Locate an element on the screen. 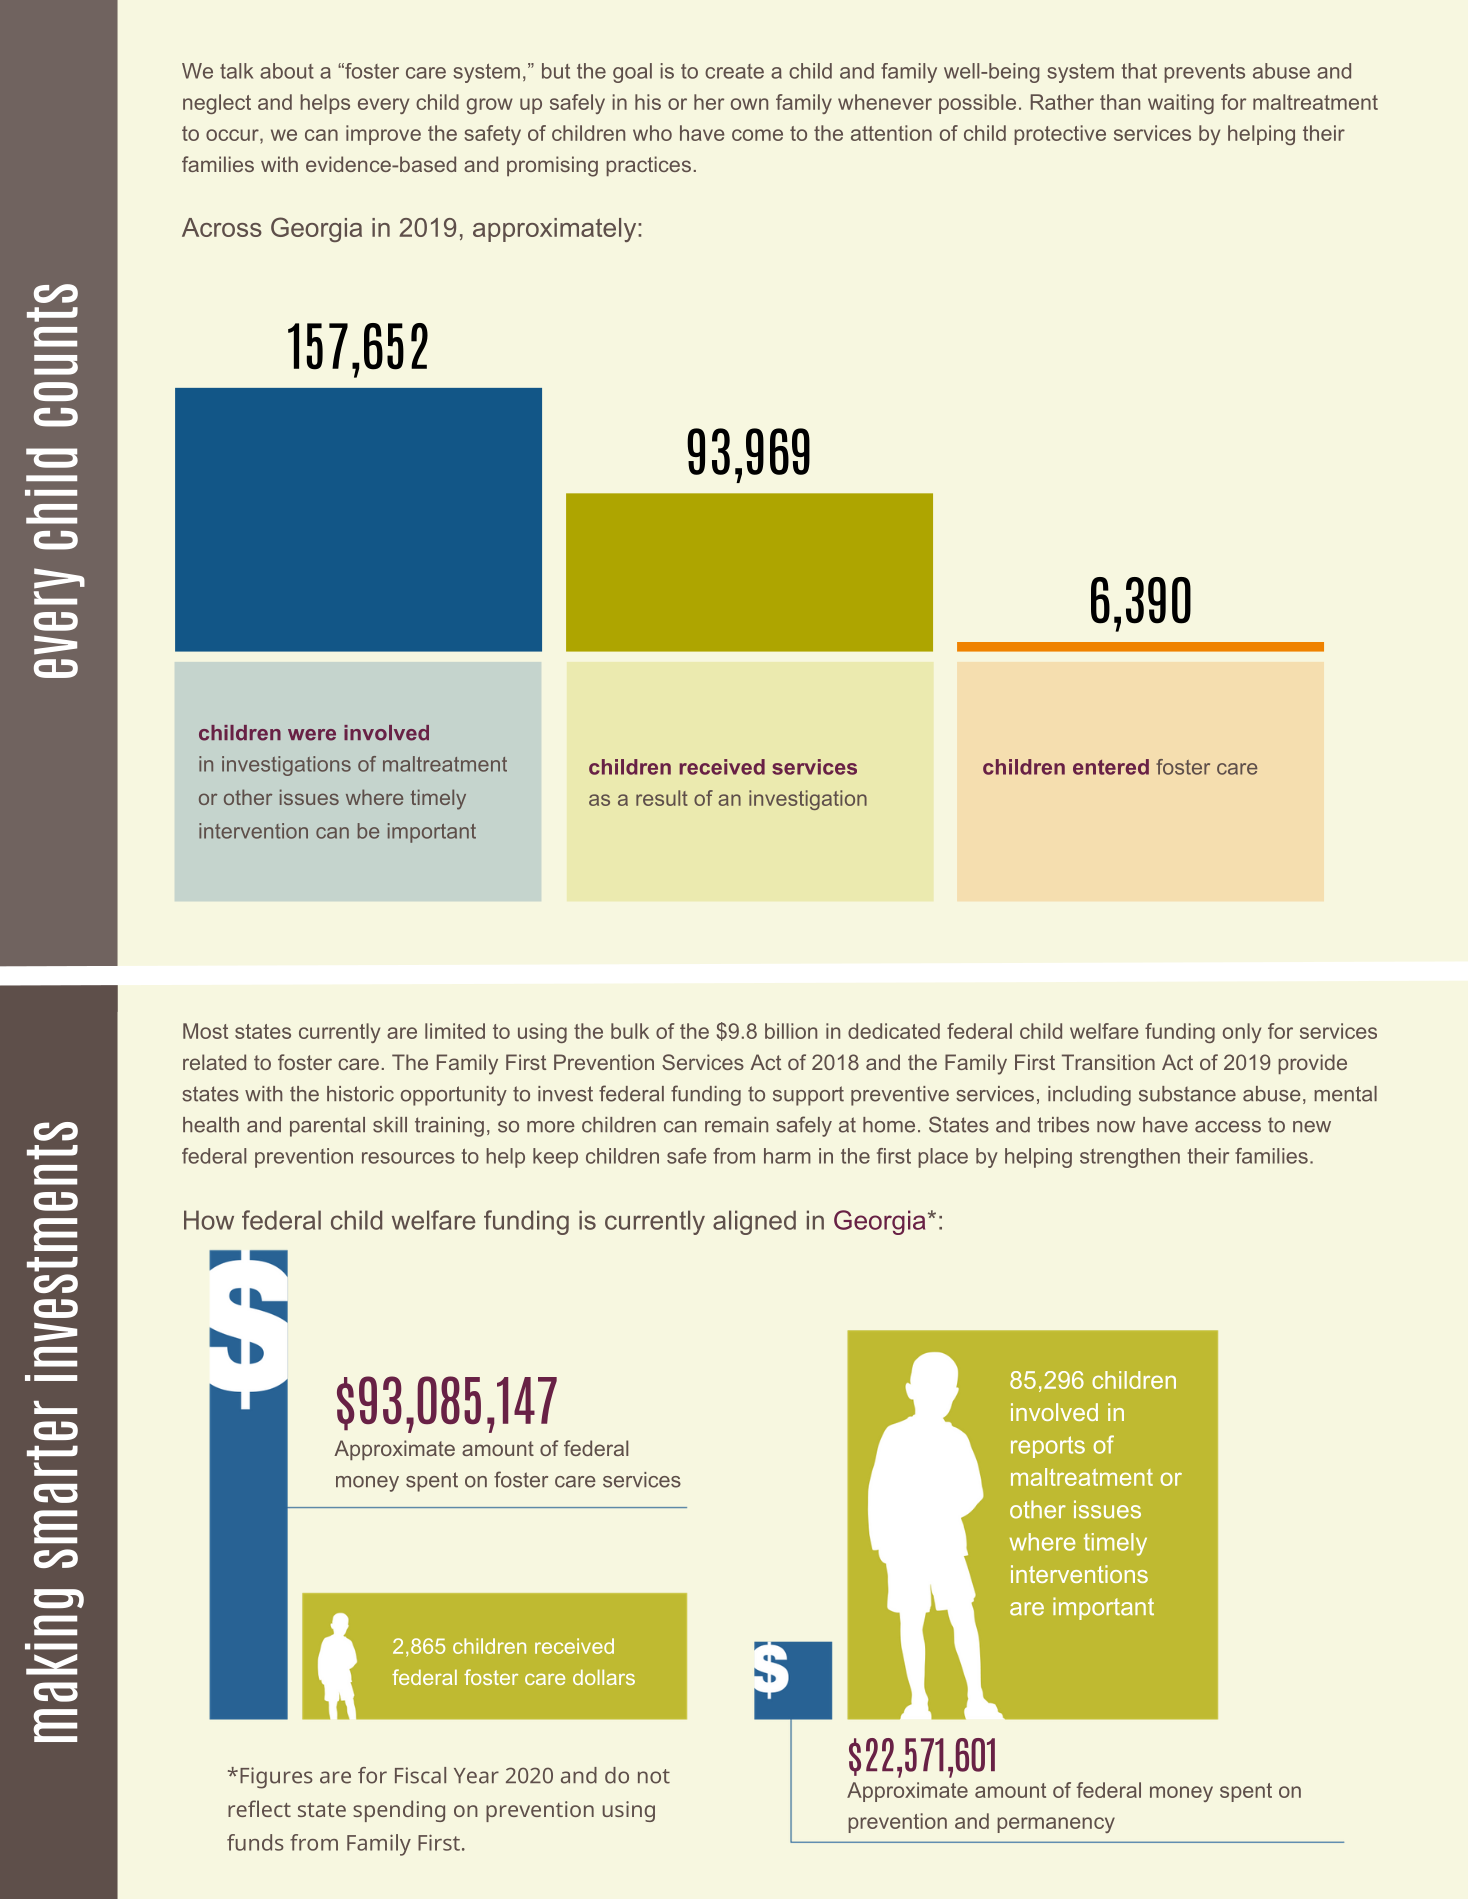 The image size is (1468, 1899). entered is located at coordinates (1111, 767).
